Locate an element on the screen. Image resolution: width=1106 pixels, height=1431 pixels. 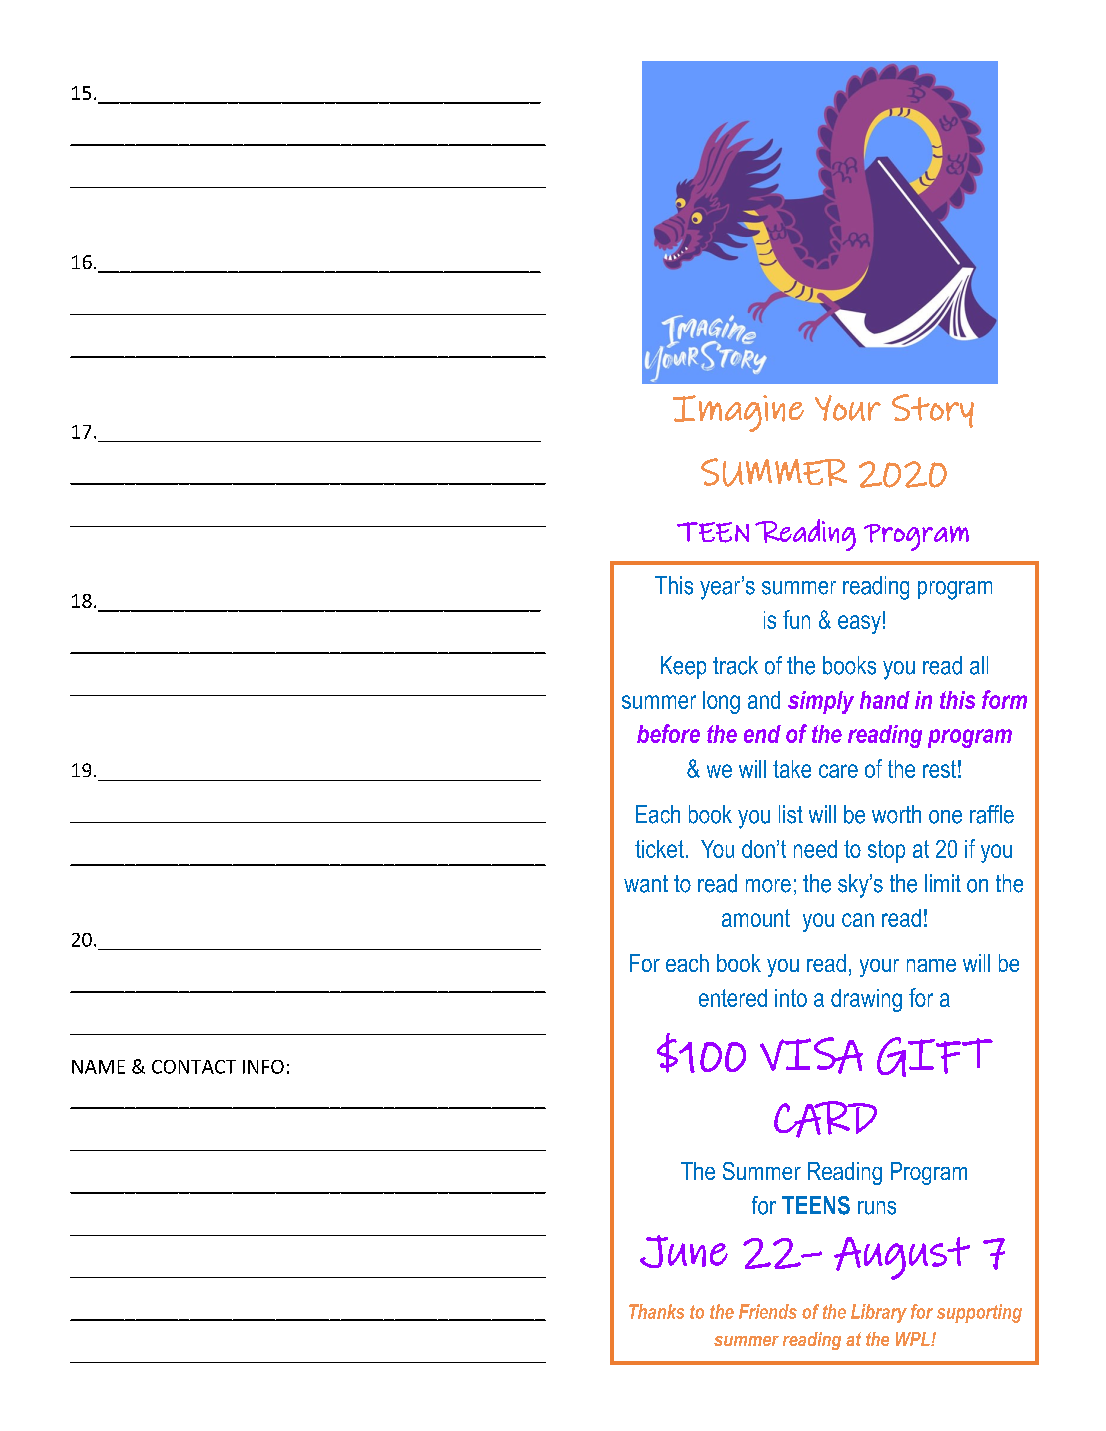
entered is located at coordinates (733, 998).
